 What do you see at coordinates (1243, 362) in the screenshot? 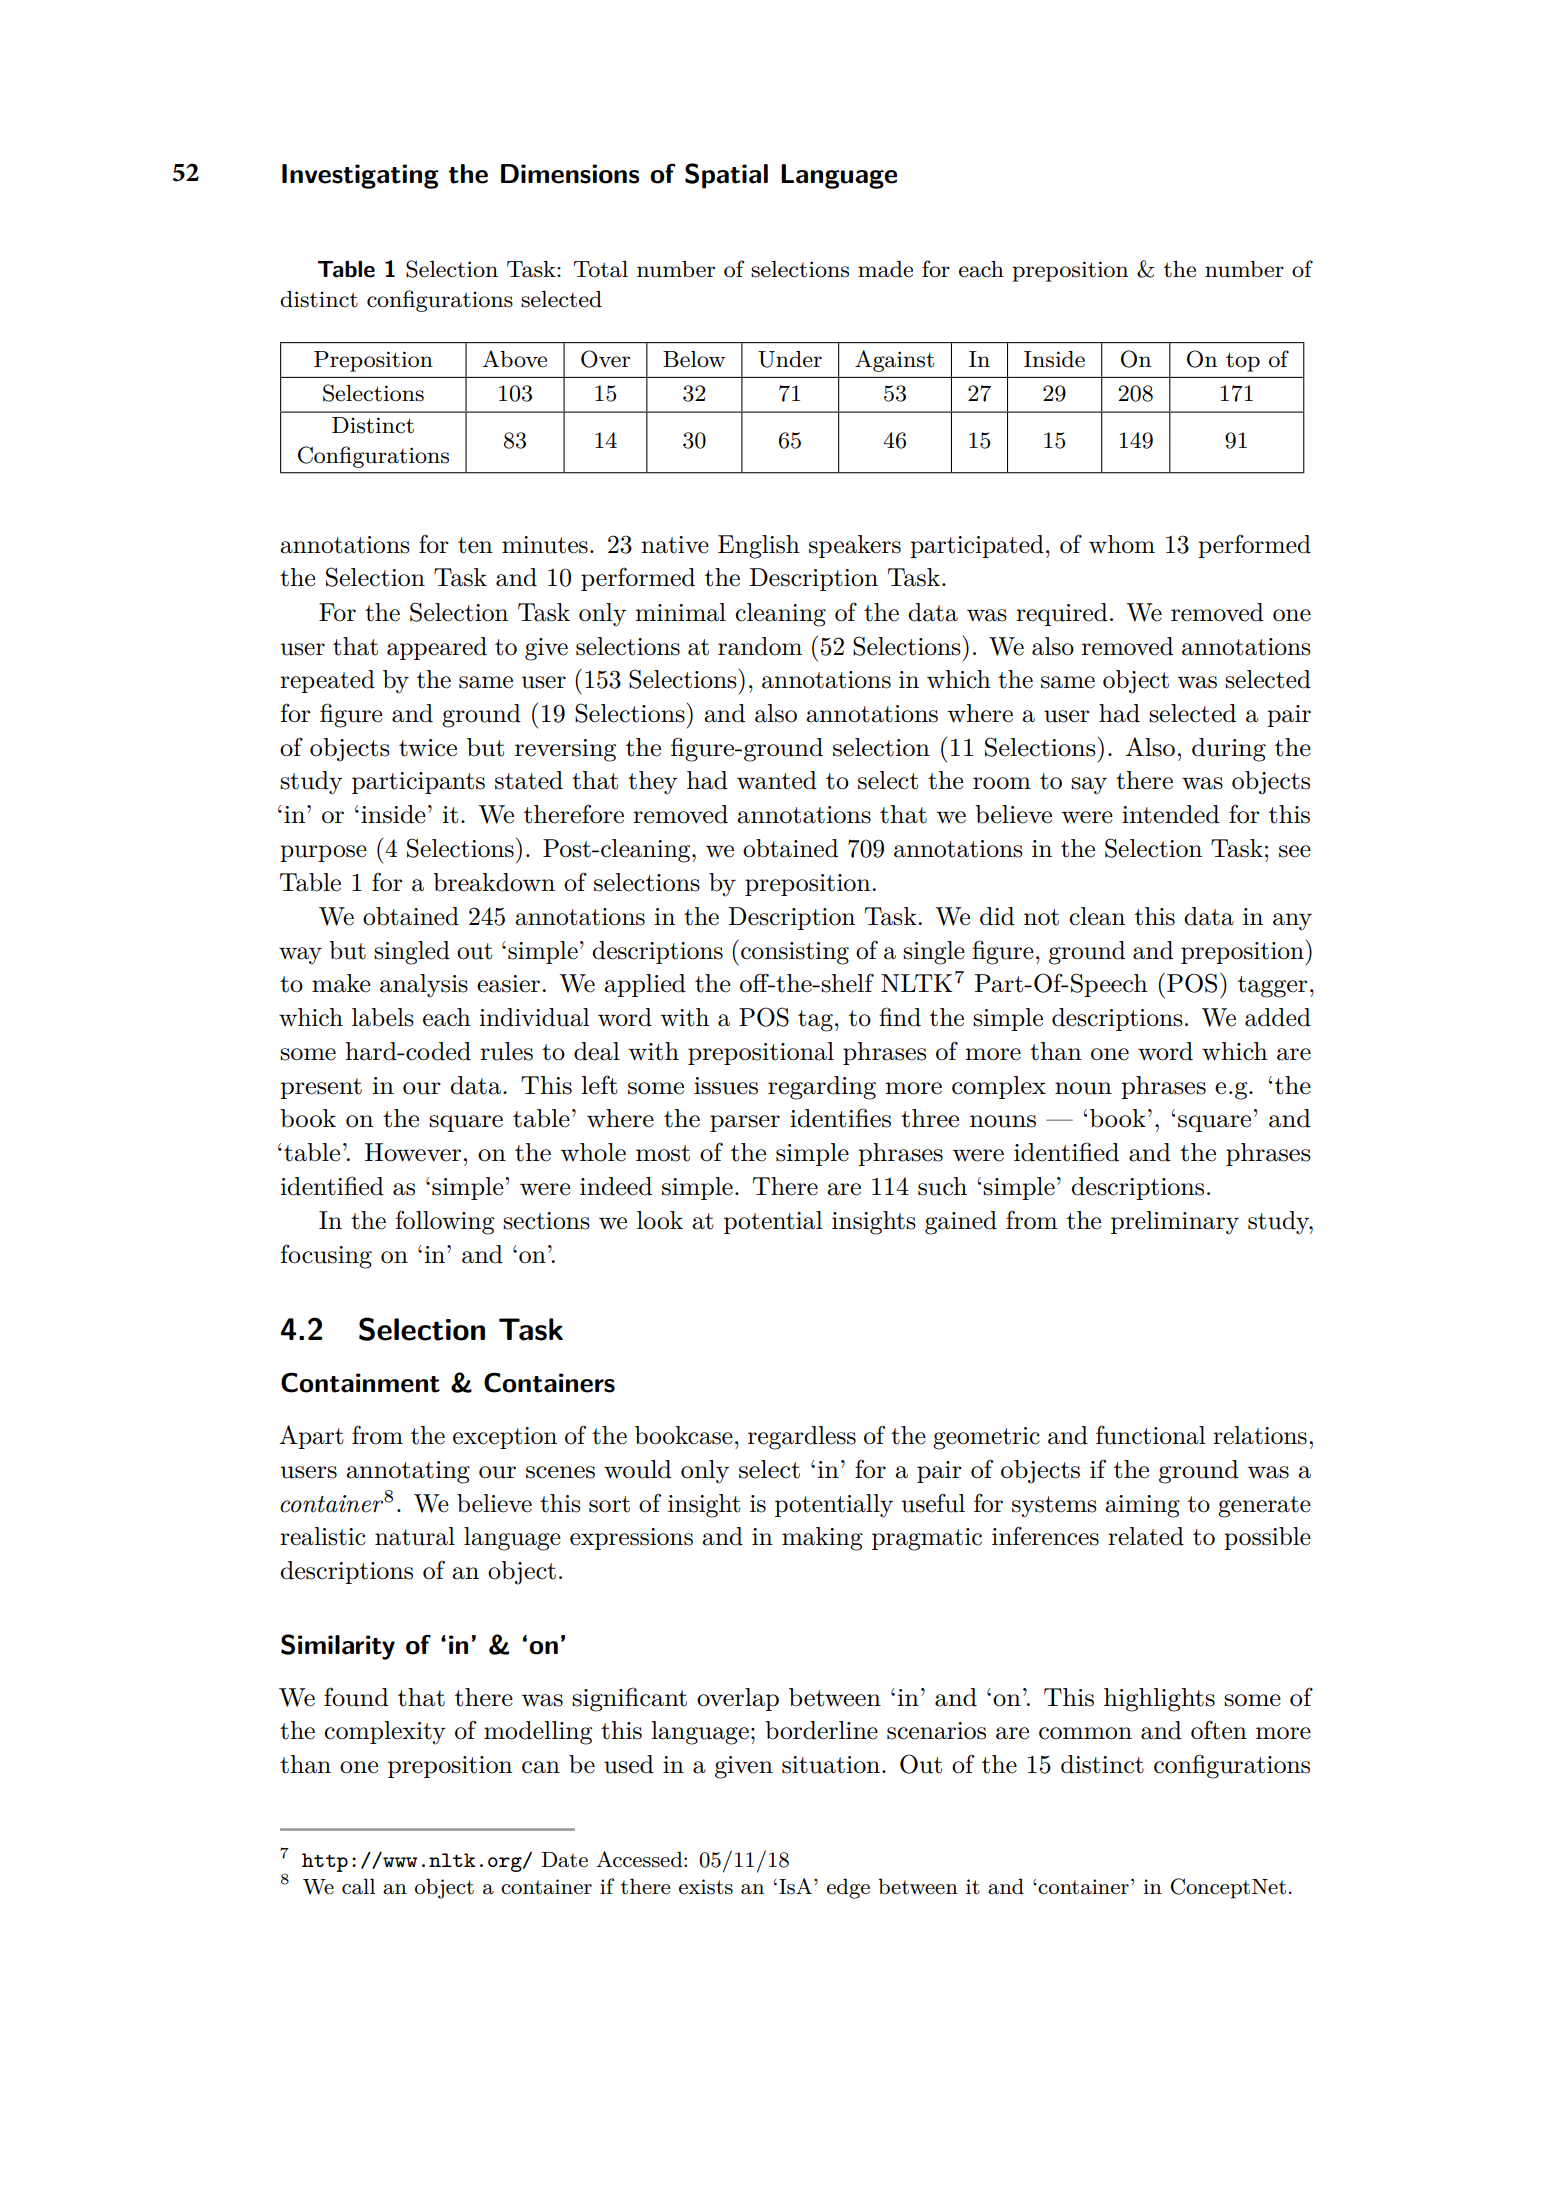
I see `top` at bounding box center [1243, 362].
